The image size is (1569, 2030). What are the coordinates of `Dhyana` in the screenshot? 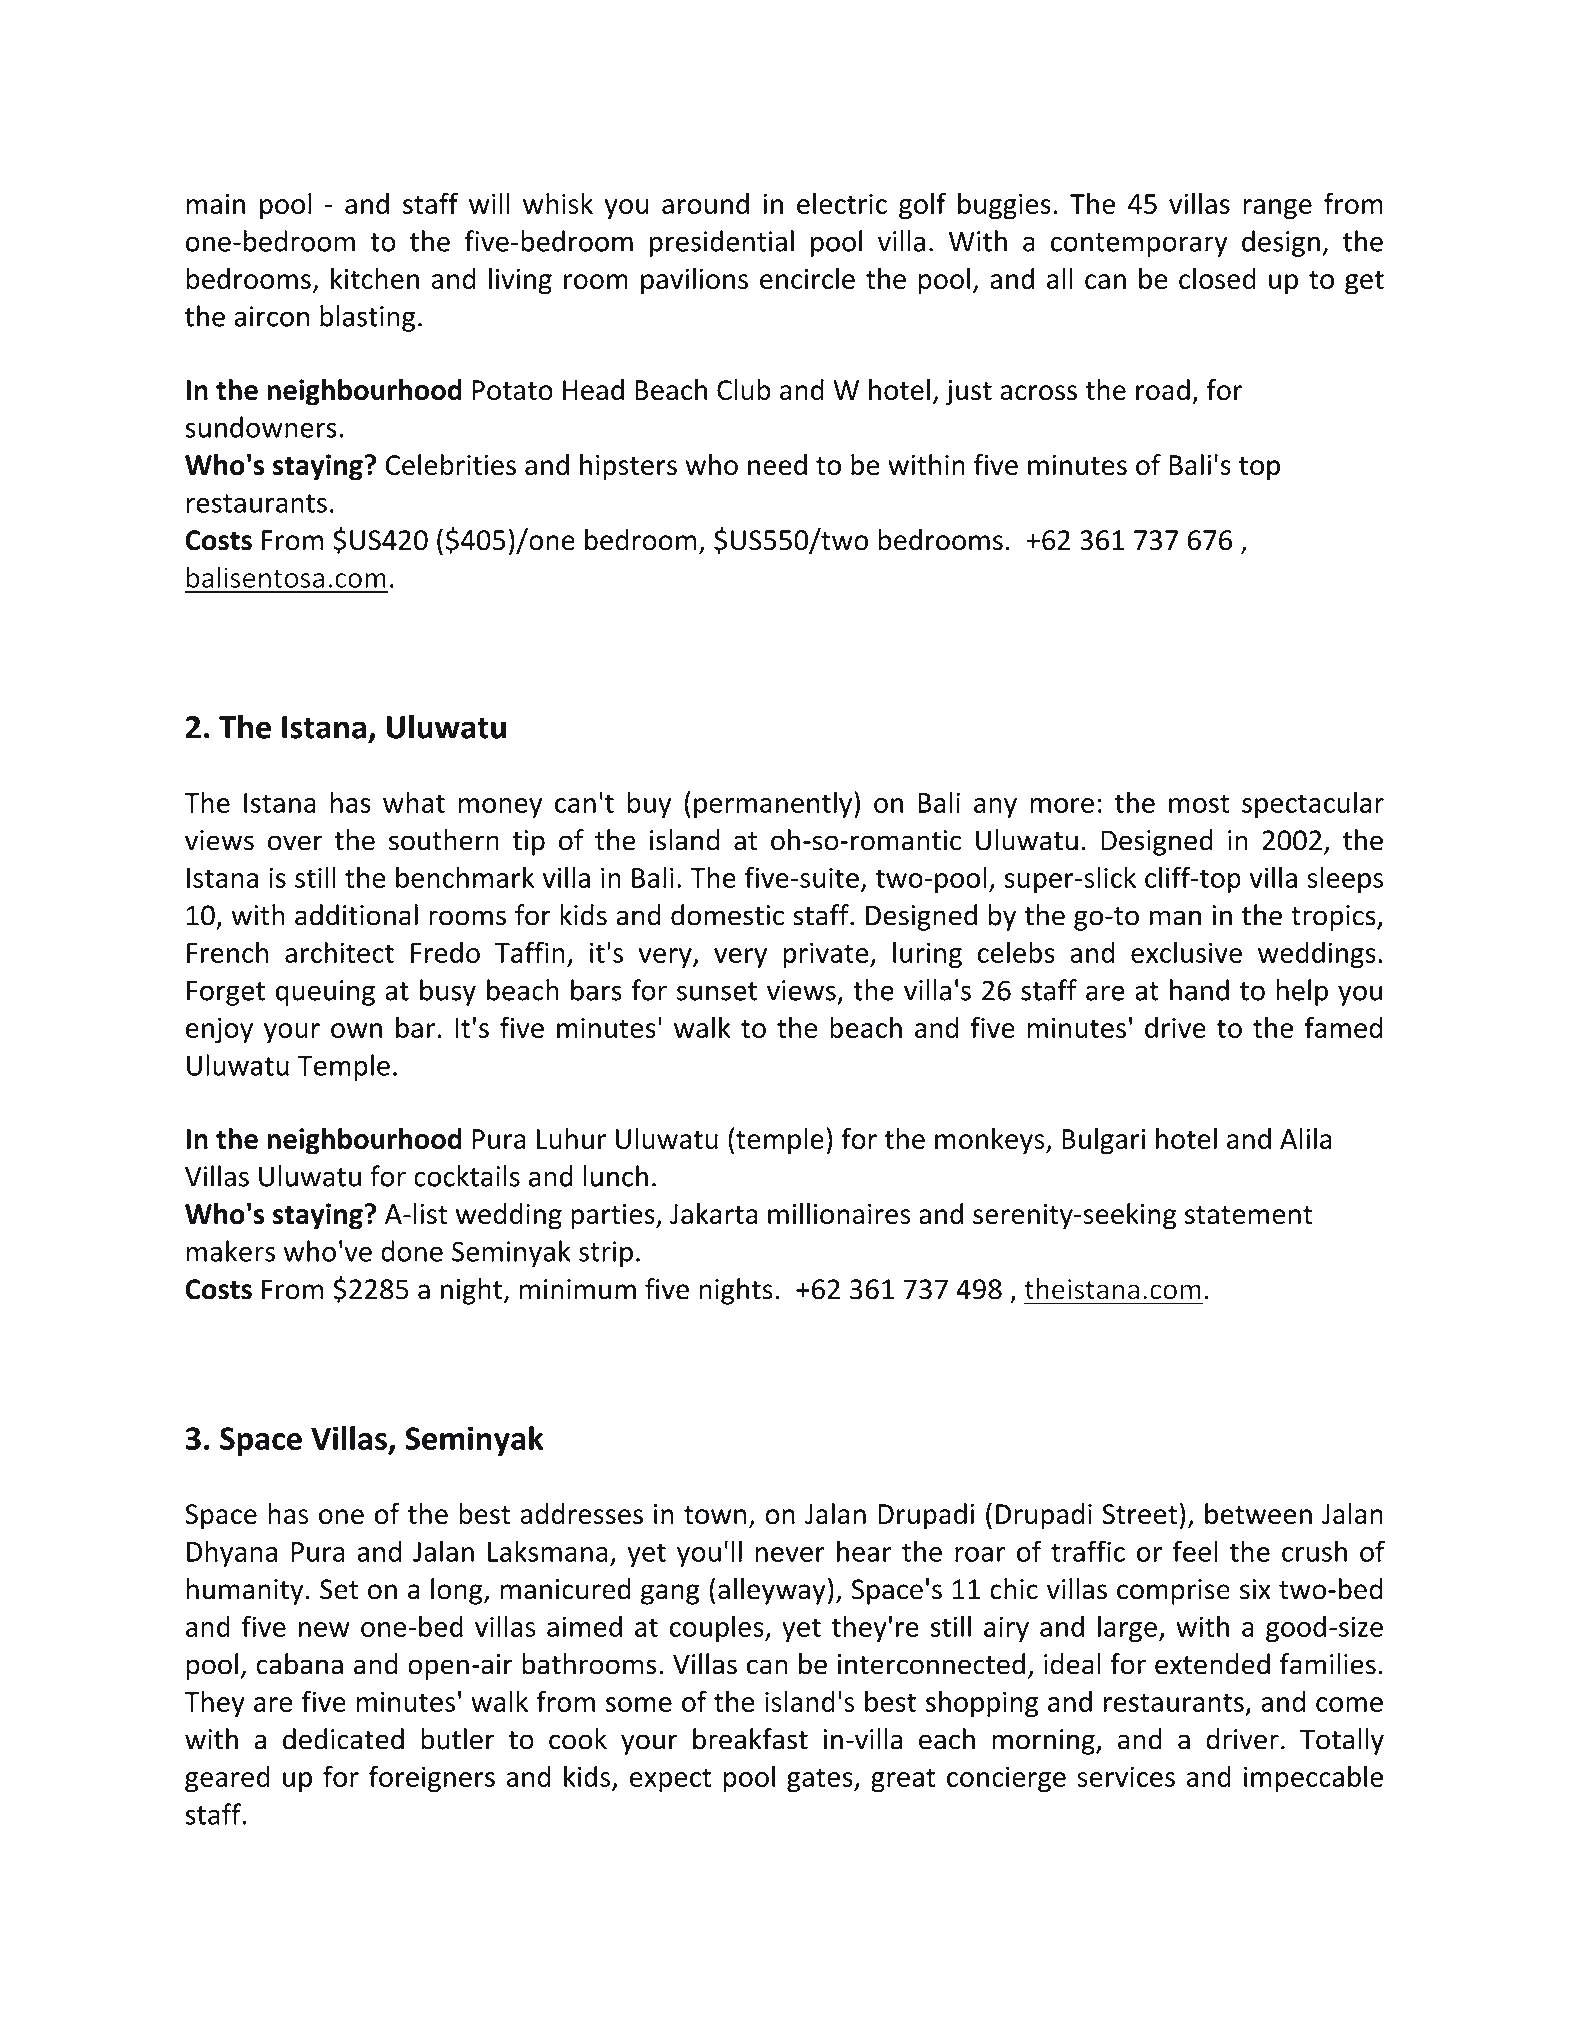 It's located at (232, 1553).
